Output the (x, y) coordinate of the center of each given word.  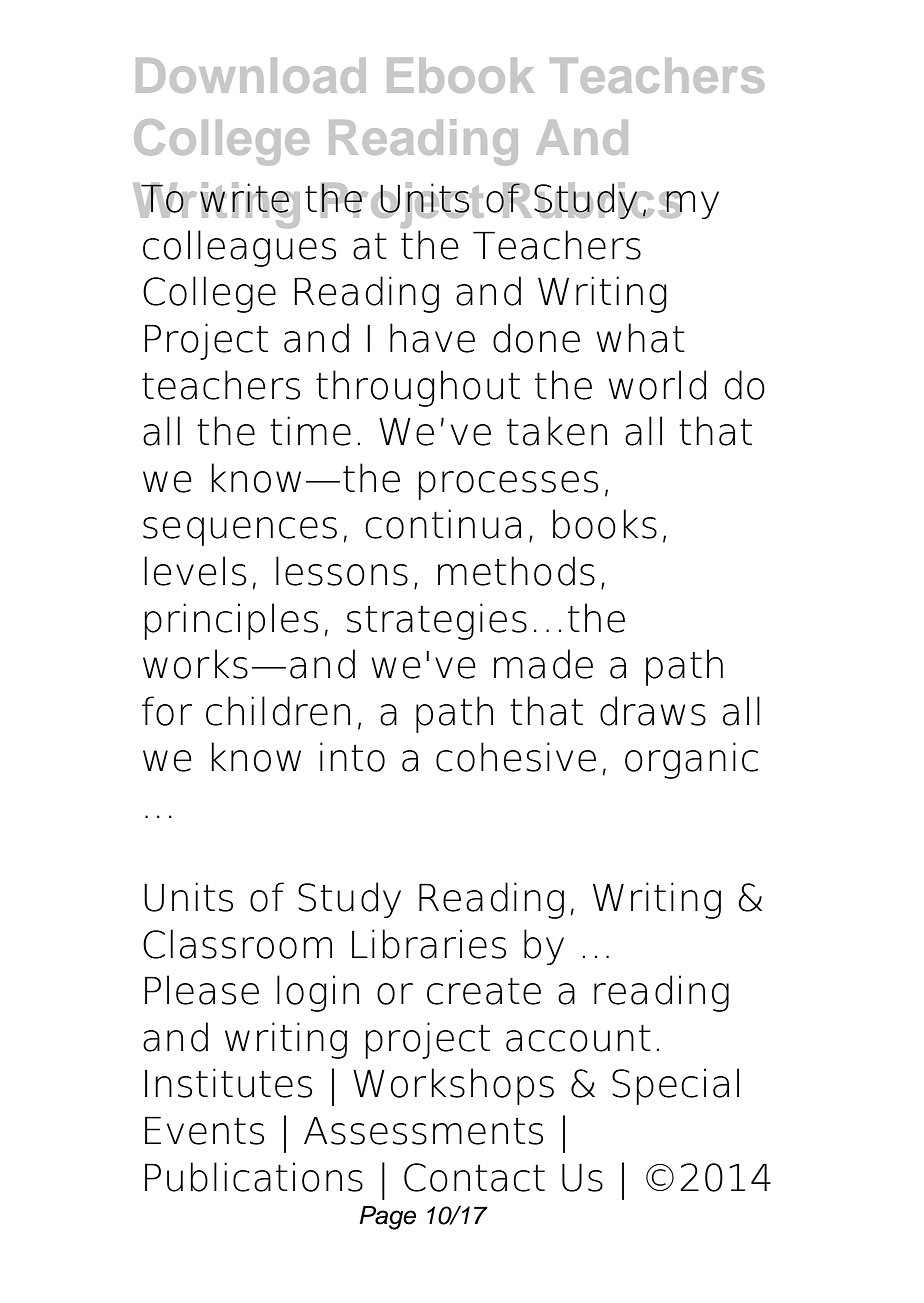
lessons (342, 571)
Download (251, 75)
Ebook (460, 75)
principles (231, 621)
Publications (254, 1177)
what (640, 338)
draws (653, 711)
